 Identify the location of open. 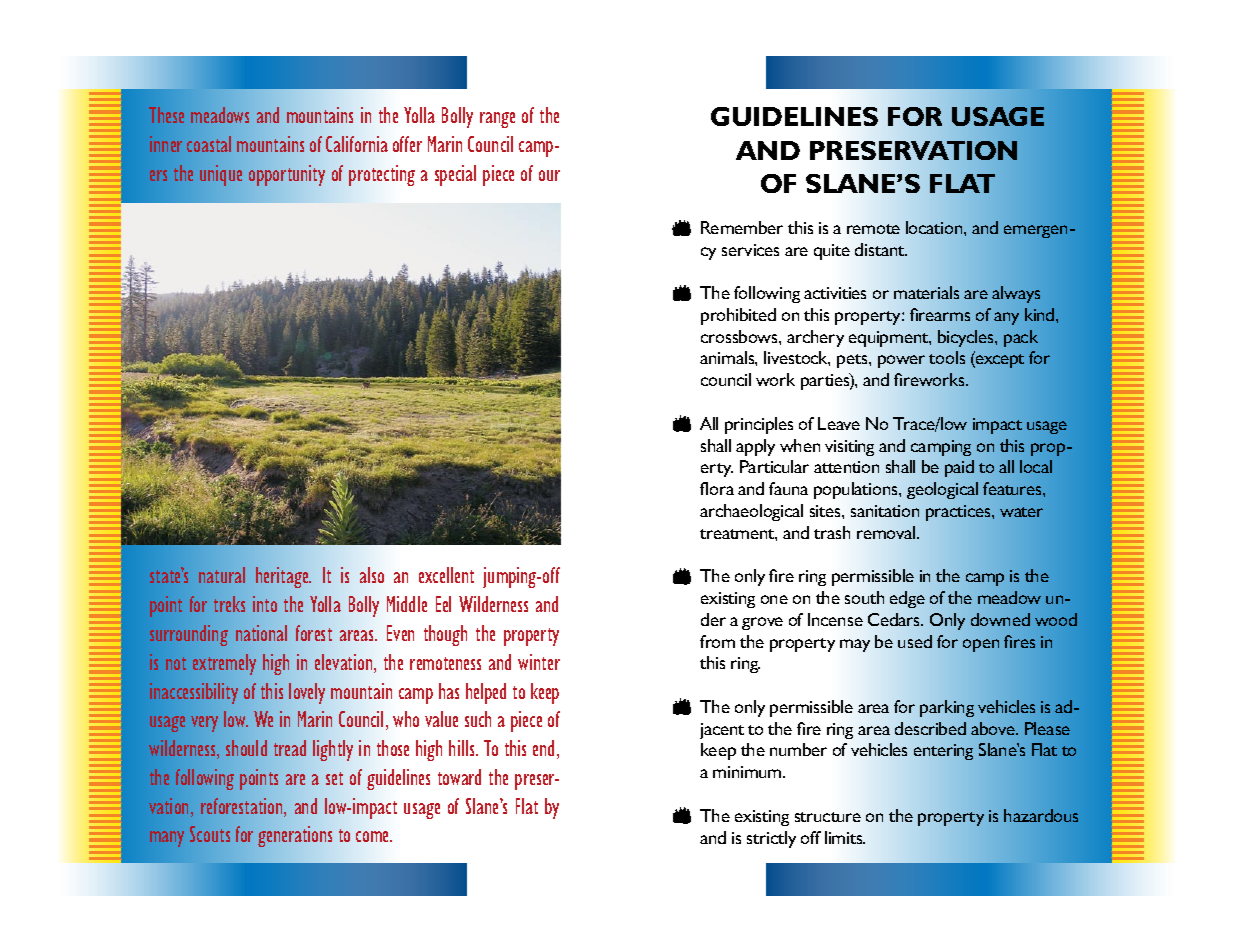
(981, 645).
